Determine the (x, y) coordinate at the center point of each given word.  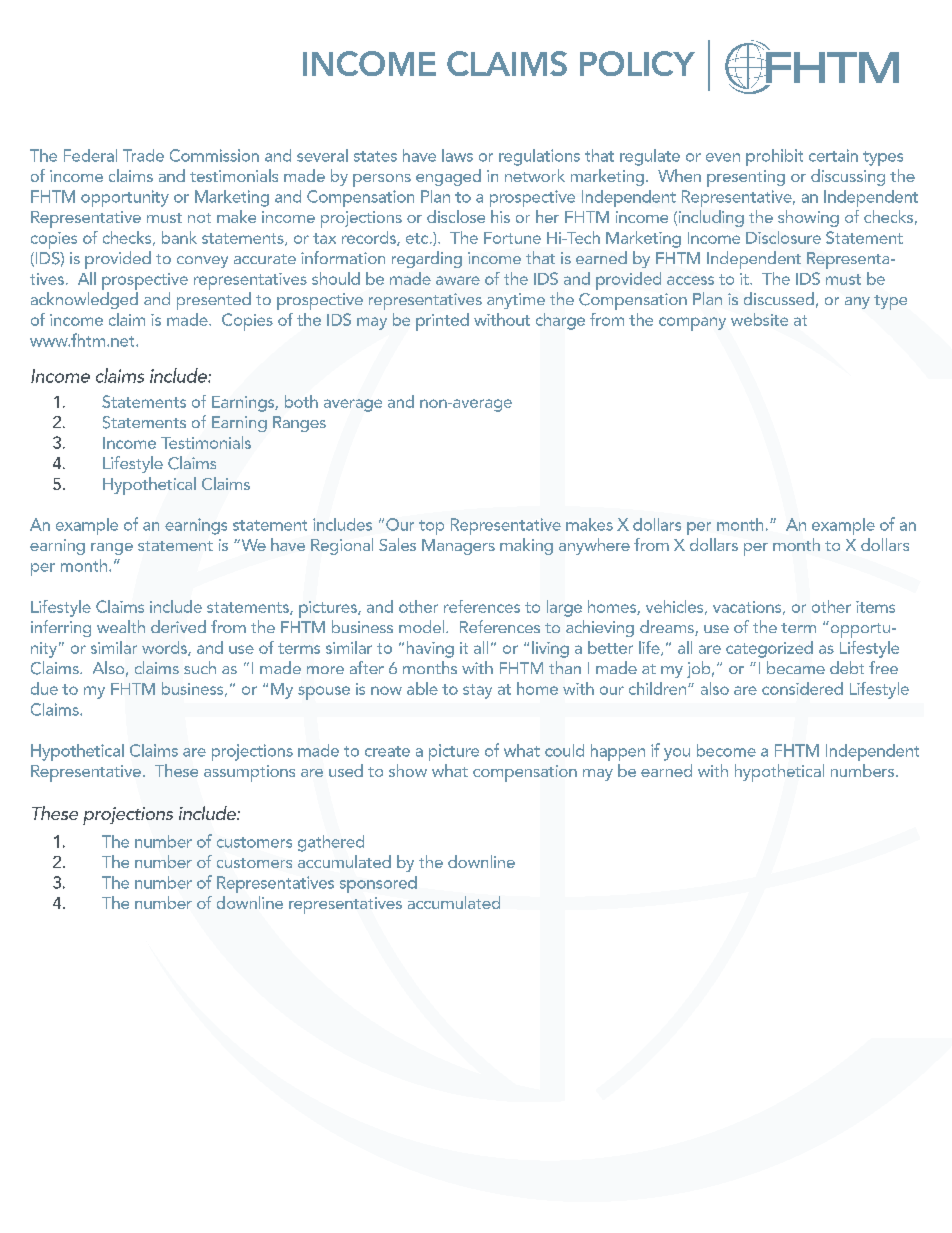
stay (477, 691)
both (301, 401)
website (759, 319)
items (875, 607)
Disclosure (783, 237)
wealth (121, 626)
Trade (143, 155)
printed (442, 322)
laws (457, 155)
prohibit (774, 157)
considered (802, 688)
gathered (331, 843)
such (200, 667)
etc (418, 238)
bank (179, 237)
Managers (458, 547)
